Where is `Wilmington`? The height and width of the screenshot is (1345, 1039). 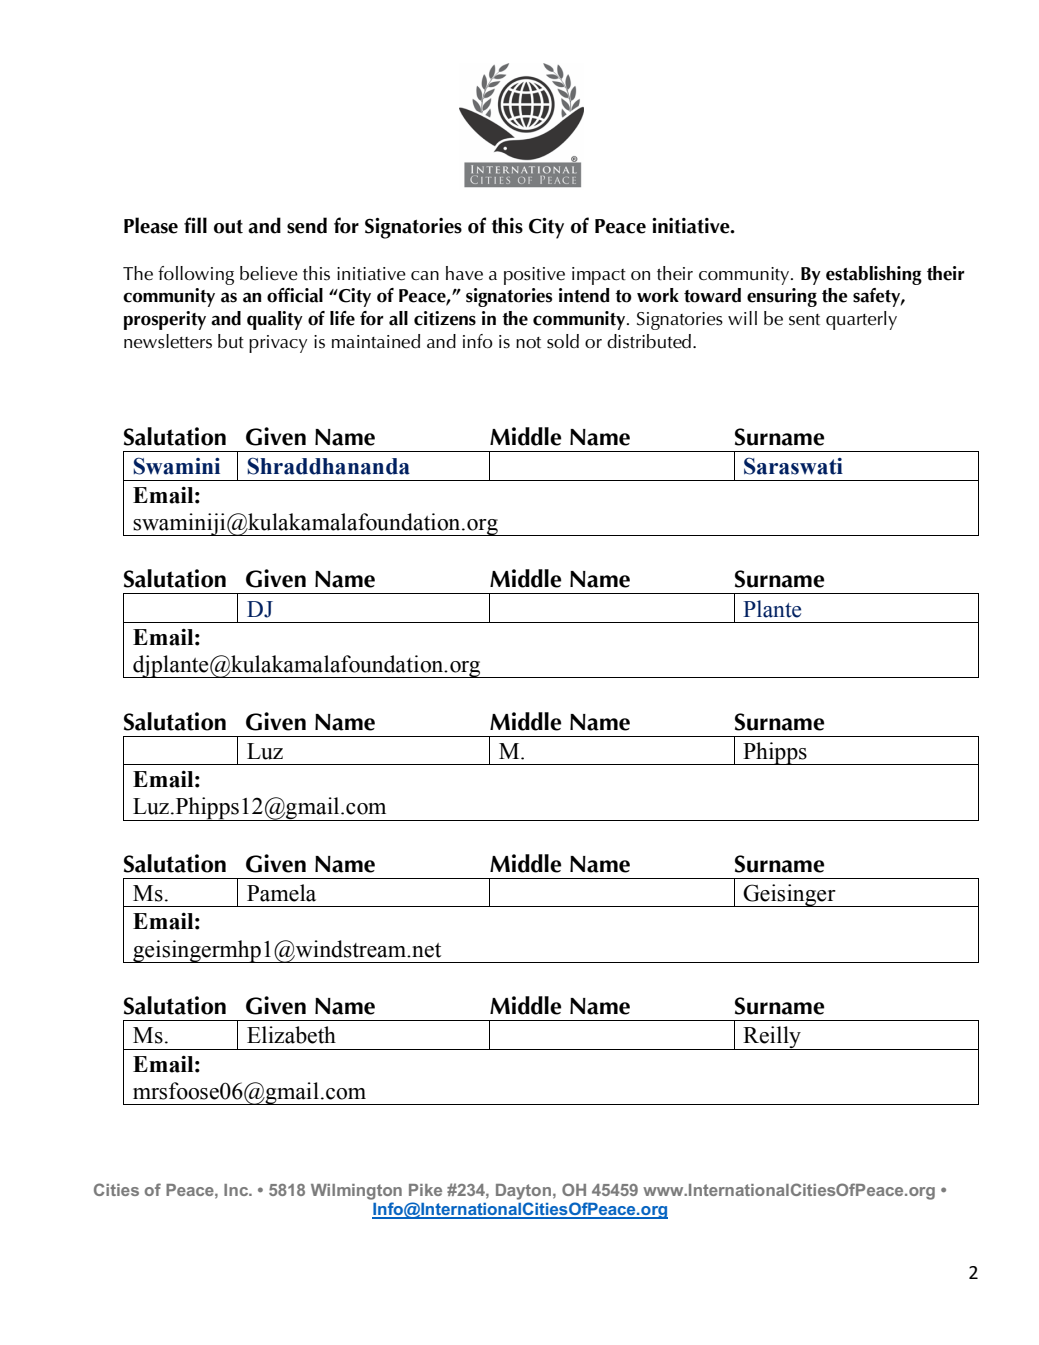
Wilmington is located at coordinates (356, 1192).
